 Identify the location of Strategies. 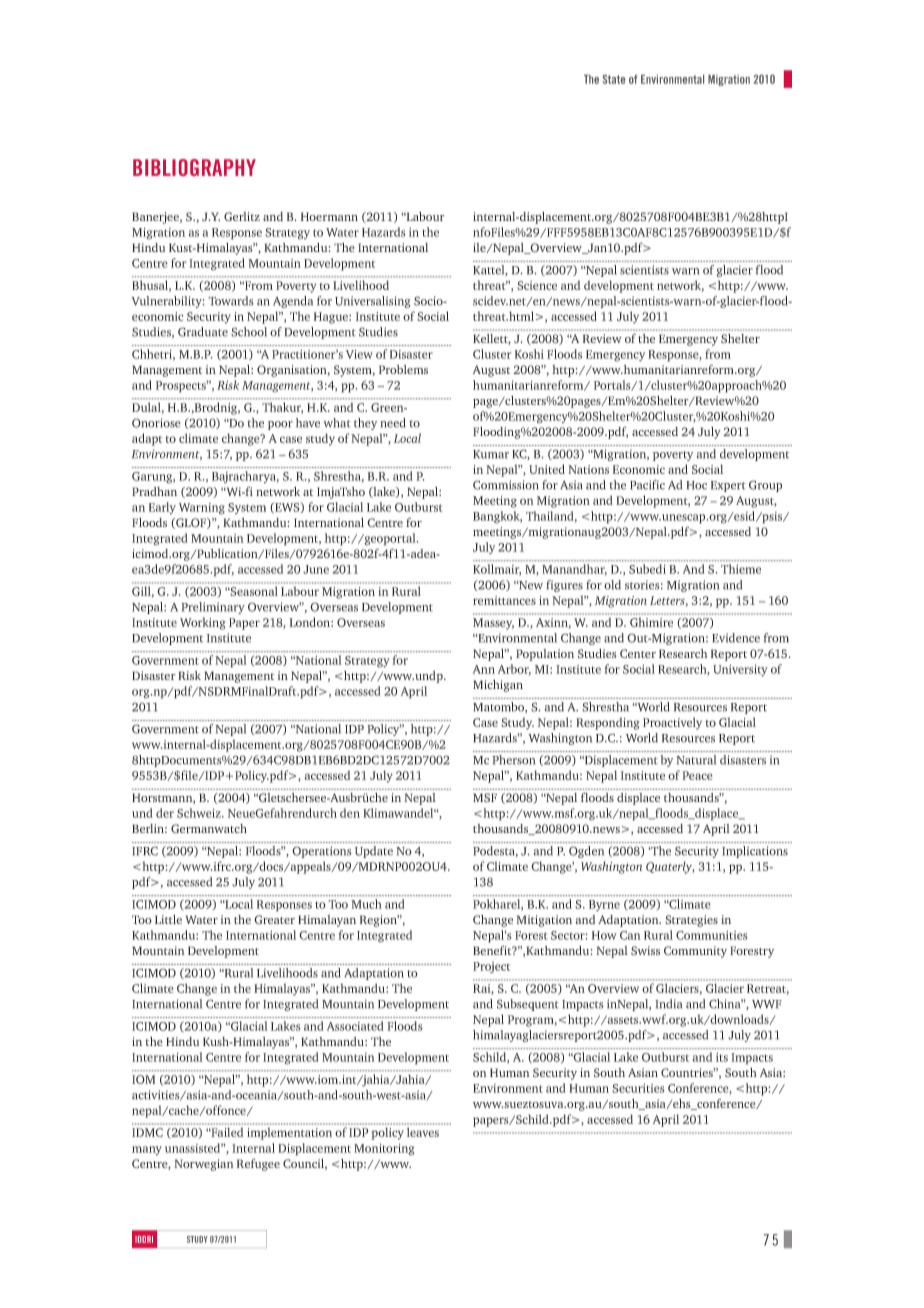
(691, 921).
